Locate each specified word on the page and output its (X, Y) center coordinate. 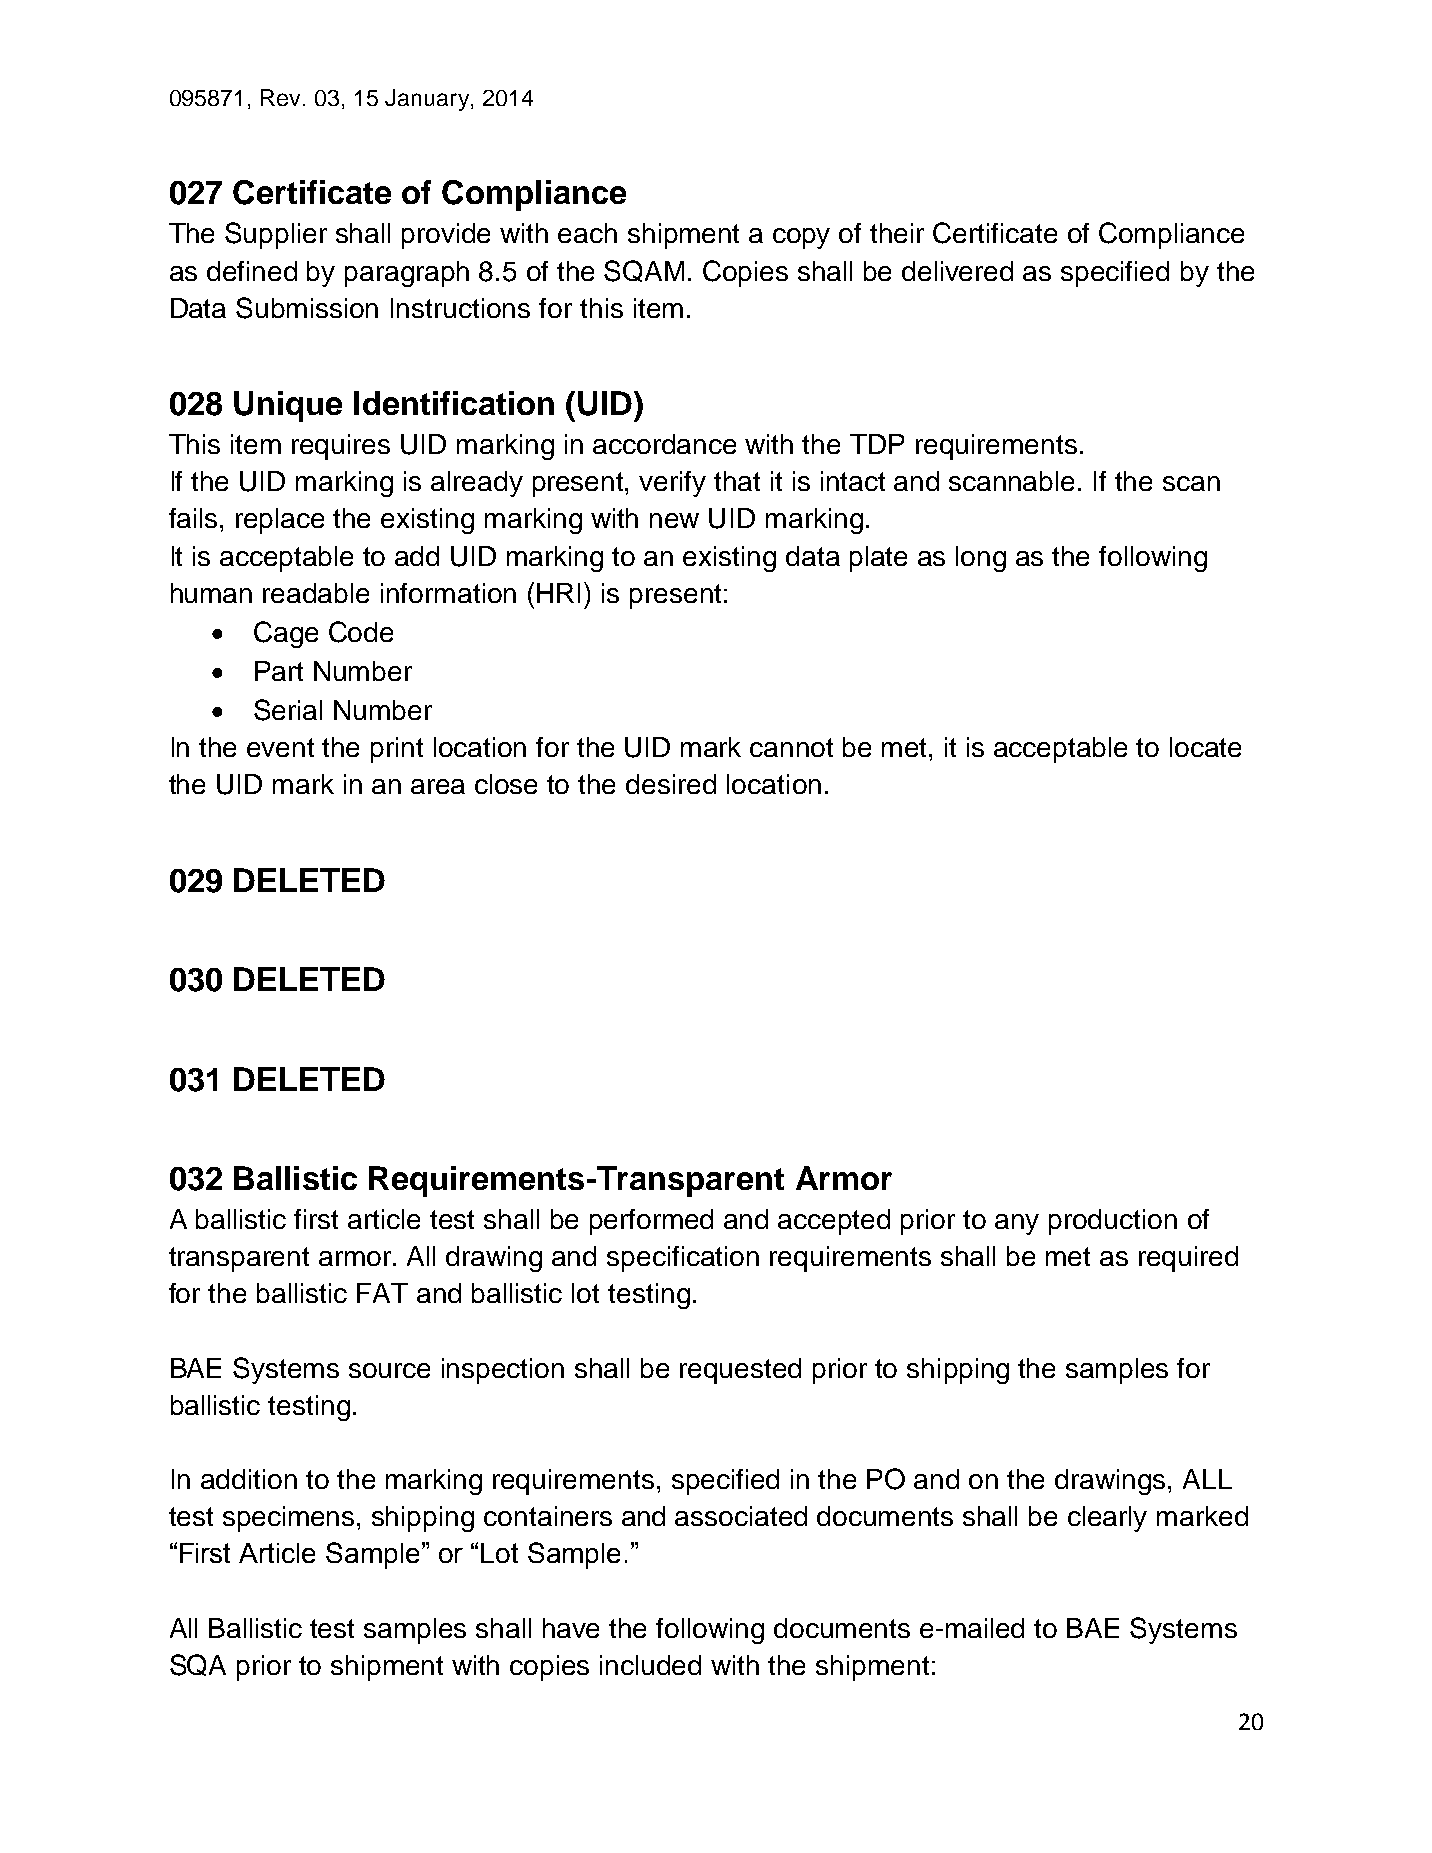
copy (801, 238)
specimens (288, 1519)
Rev (280, 97)
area (438, 786)
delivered (957, 271)
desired (671, 784)
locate (1205, 747)
